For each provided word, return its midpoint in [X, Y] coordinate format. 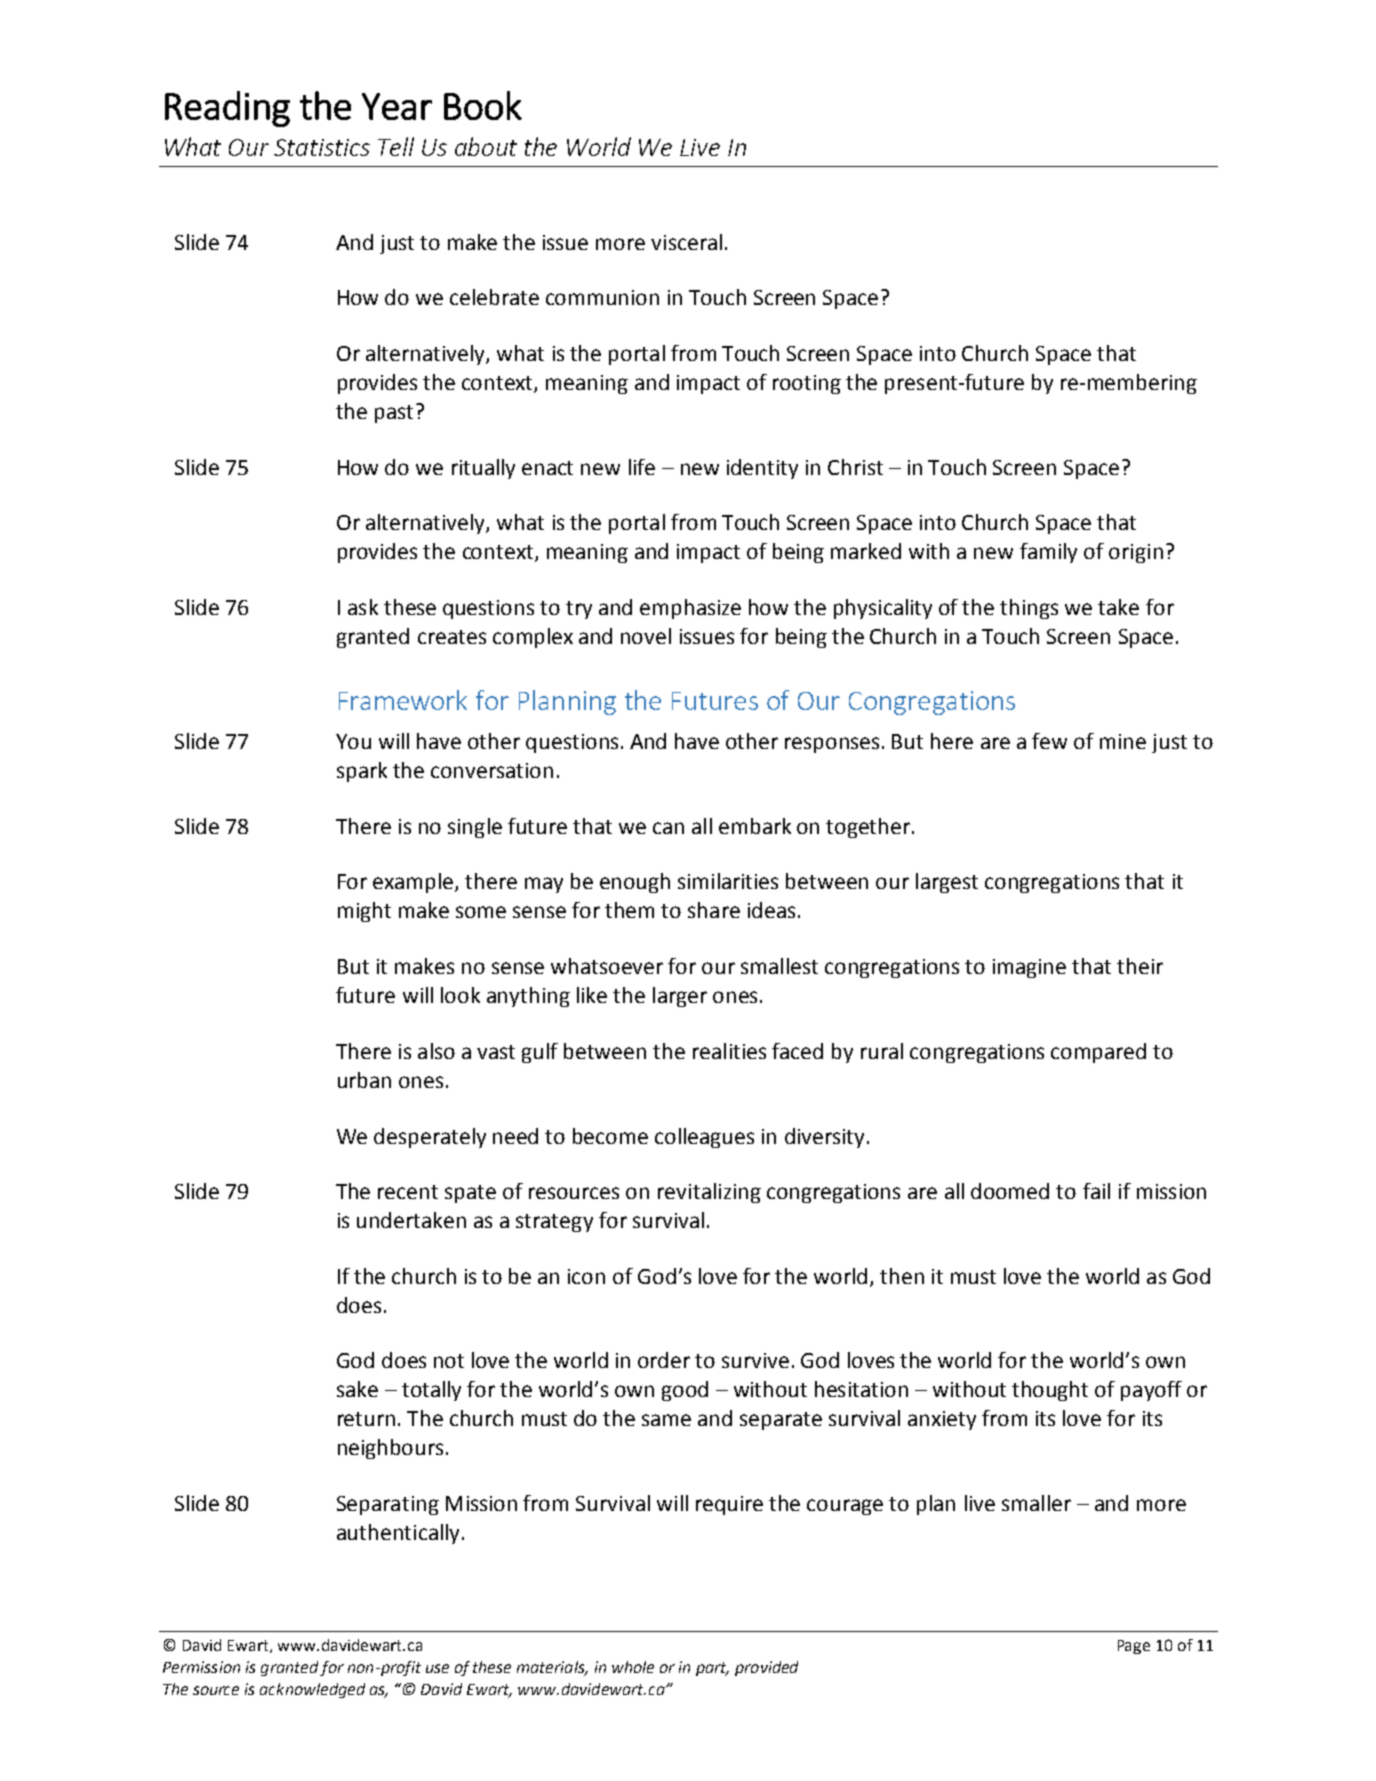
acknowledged [312, 1690]
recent [408, 1192]
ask [363, 607]
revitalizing [709, 1193]
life [642, 467]
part [712, 1669]
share [714, 910]
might [364, 912]
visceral [686, 242]
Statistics [322, 147]
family [1048, 553]
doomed [1010, 1191]
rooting [807, 384]
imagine [1029, 968]
